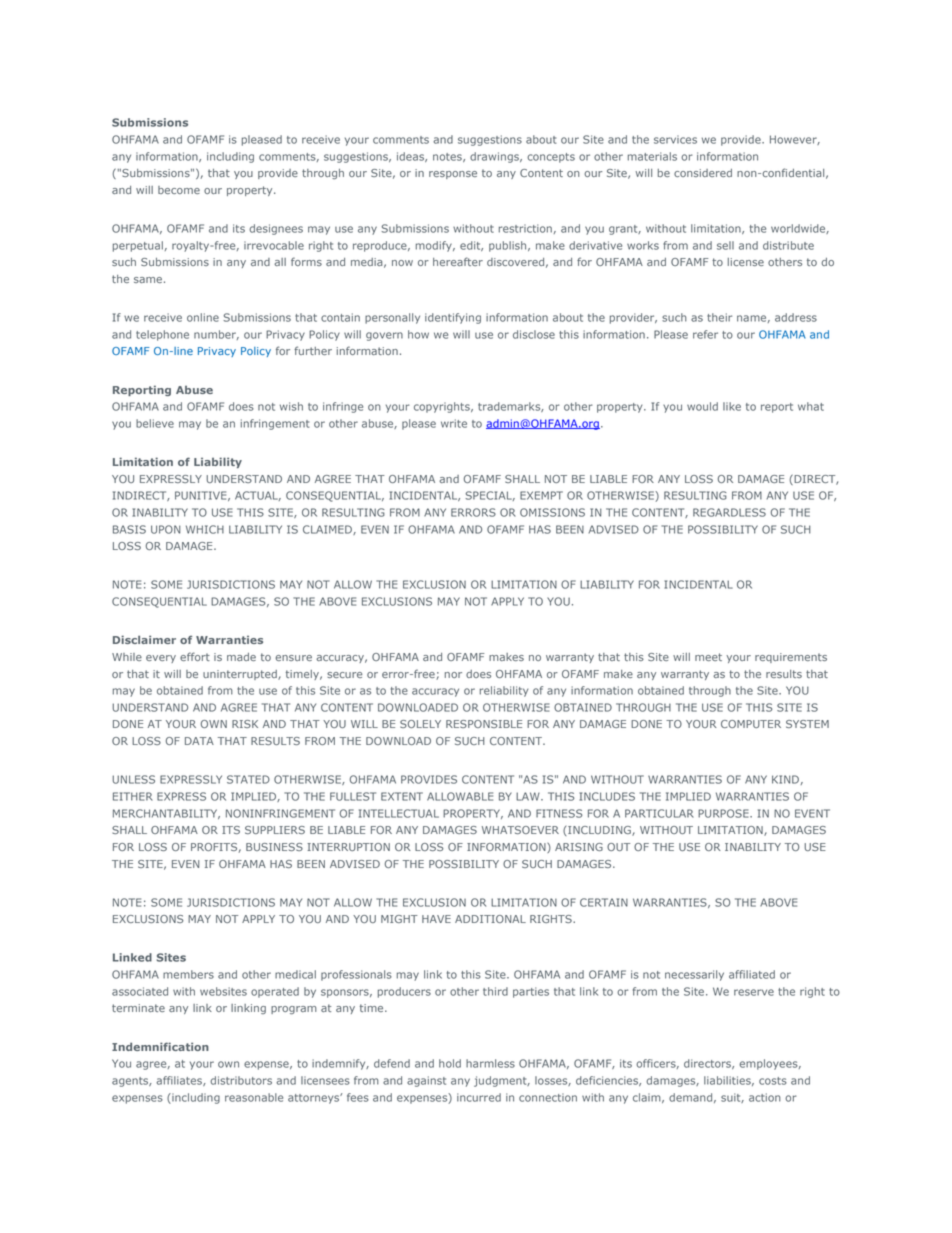 The width and height of the screenshot is (952, 1233). Describe the element at coordinates (703, 173) in the screenshot. I see `considered` at that location.
